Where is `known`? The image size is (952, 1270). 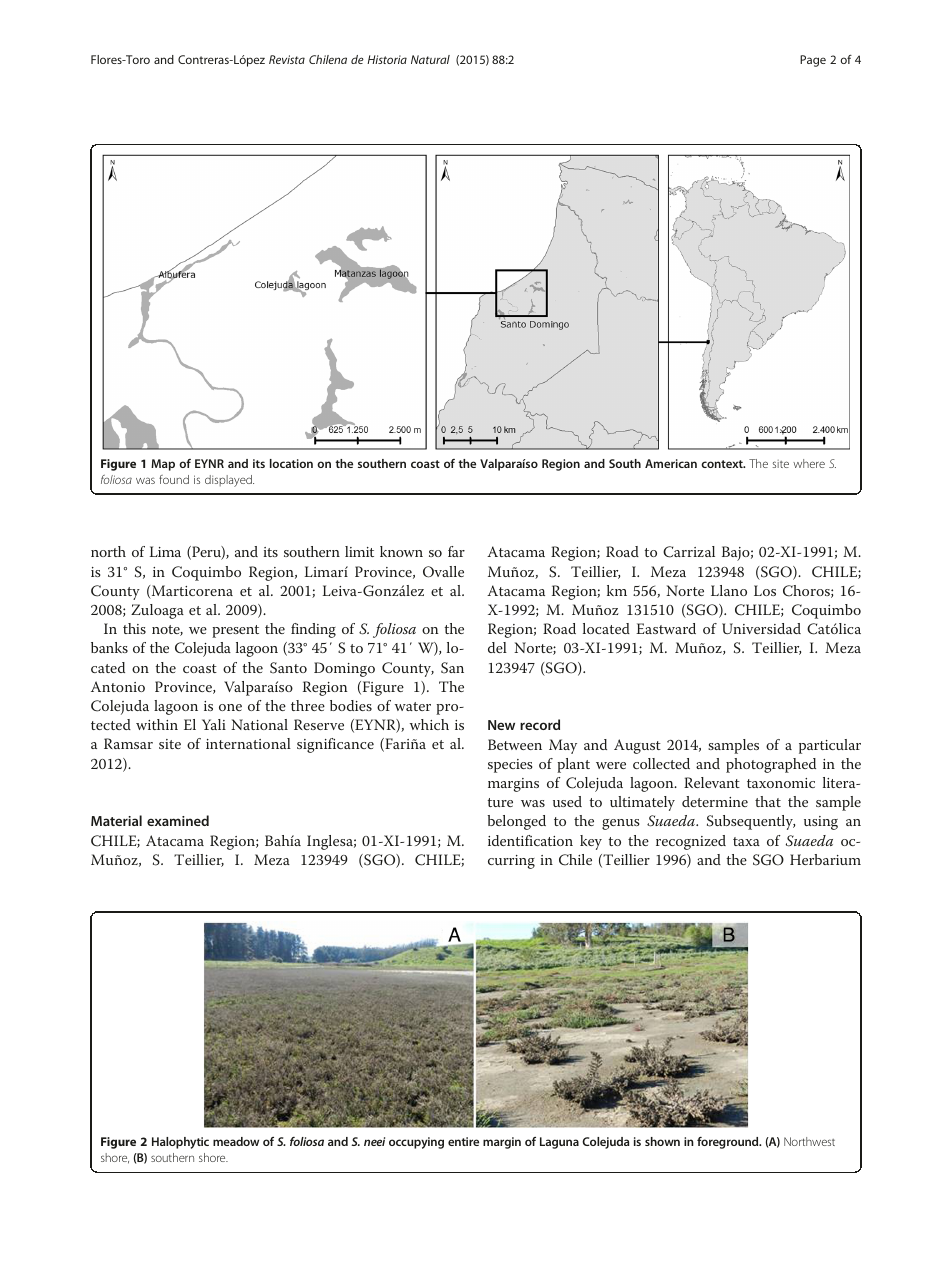 known is located at coordinates (401, 551).
